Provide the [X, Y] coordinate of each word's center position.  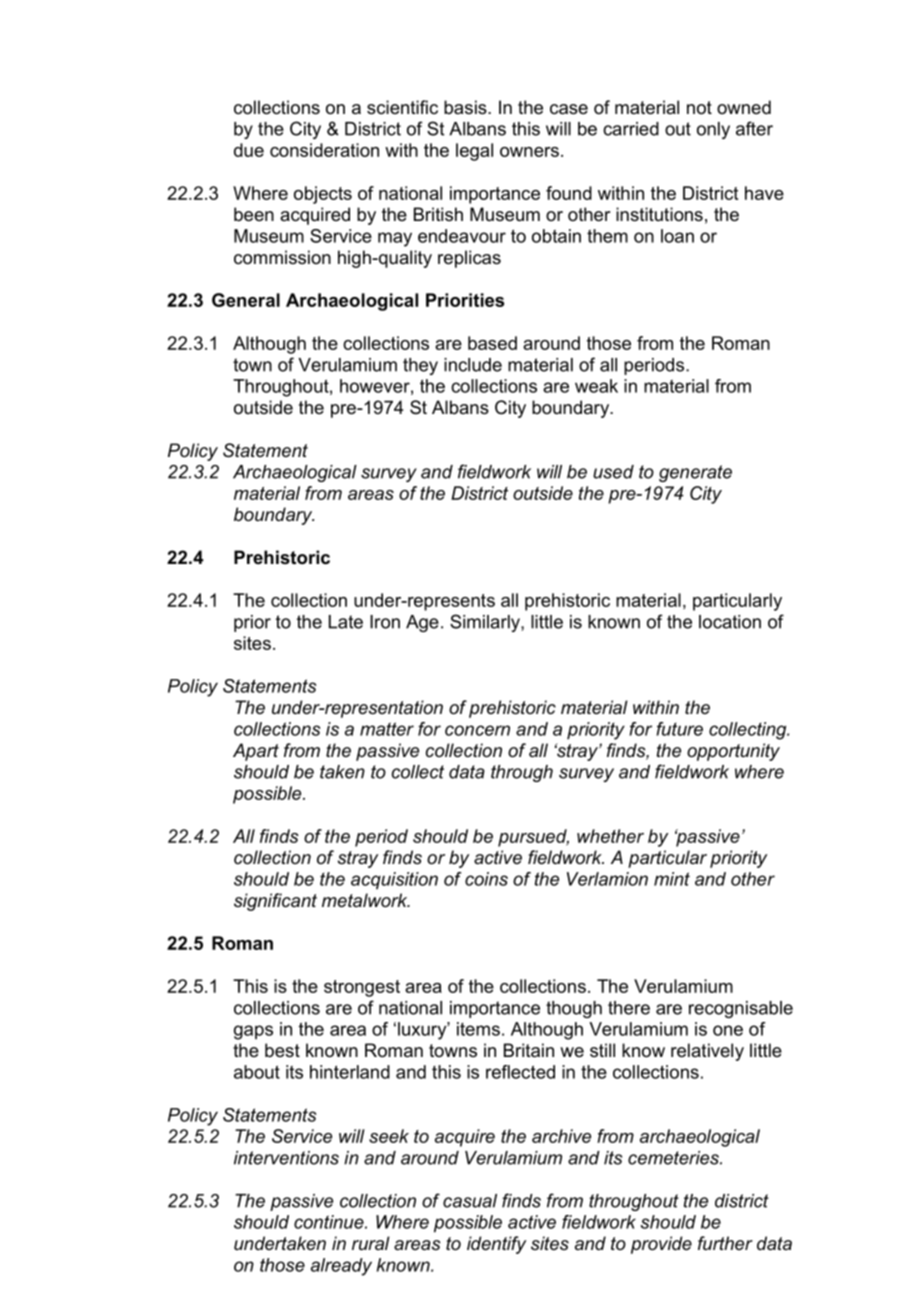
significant [275, 902]
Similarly [486, 623]
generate [695, 473]
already [341, 1267]
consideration [324, 150]
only [713, 130]
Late [346, 622]
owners [529, 152]
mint [672, 879]
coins [486, 879]
